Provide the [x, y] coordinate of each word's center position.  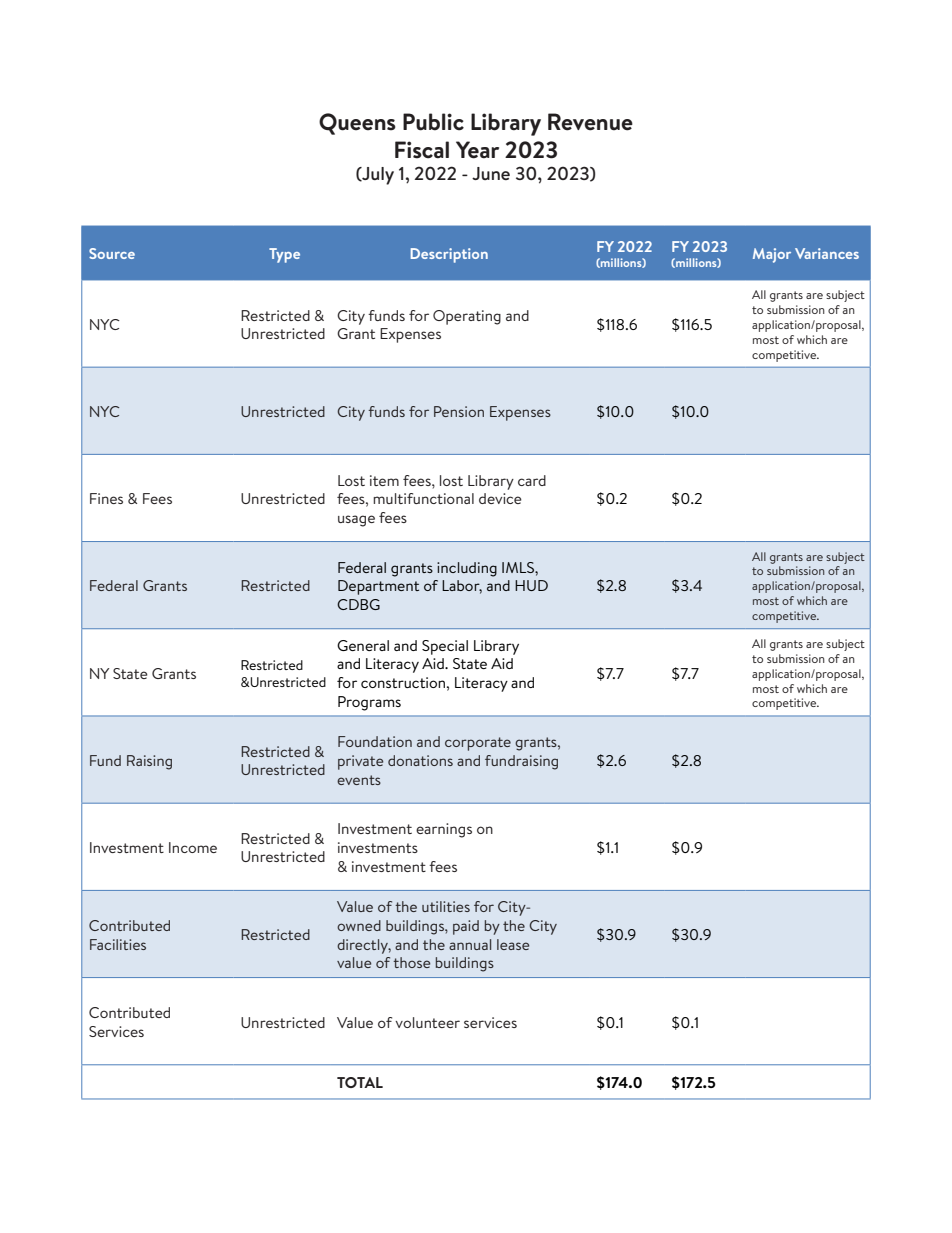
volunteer [427, 1022]
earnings [444, 830]
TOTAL [360, 1082]
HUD [531, 585]
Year [477, 150]
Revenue [590, 122]
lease [513, 944]
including [467, 569]
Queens [357, 124]
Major [772, 255]
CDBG [358, 604]
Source [112, 253]
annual [470, 944]
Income [193, 847]
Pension [459, 411]
